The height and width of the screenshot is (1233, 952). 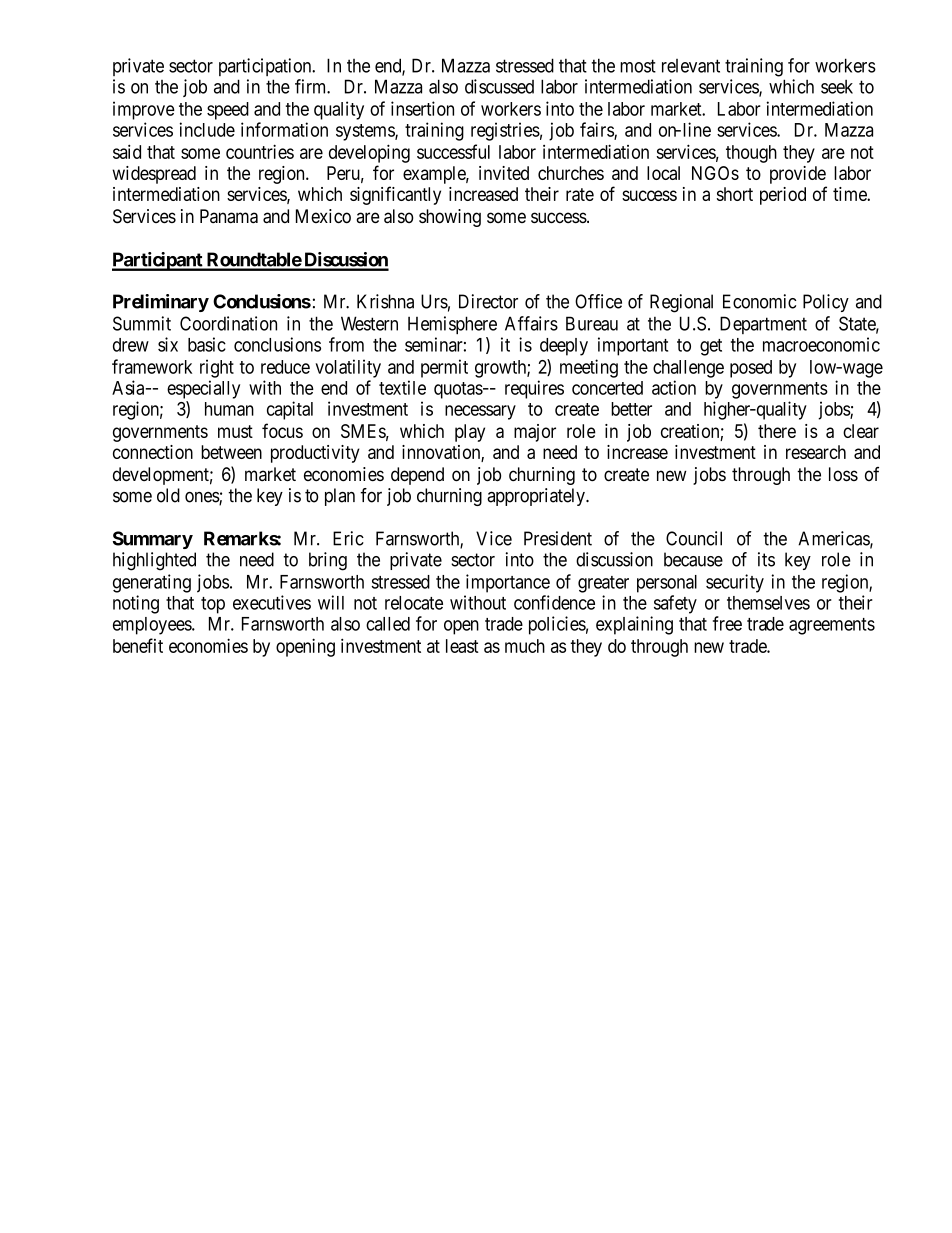 I want to click on Policy, so click(x=826, y=303).
